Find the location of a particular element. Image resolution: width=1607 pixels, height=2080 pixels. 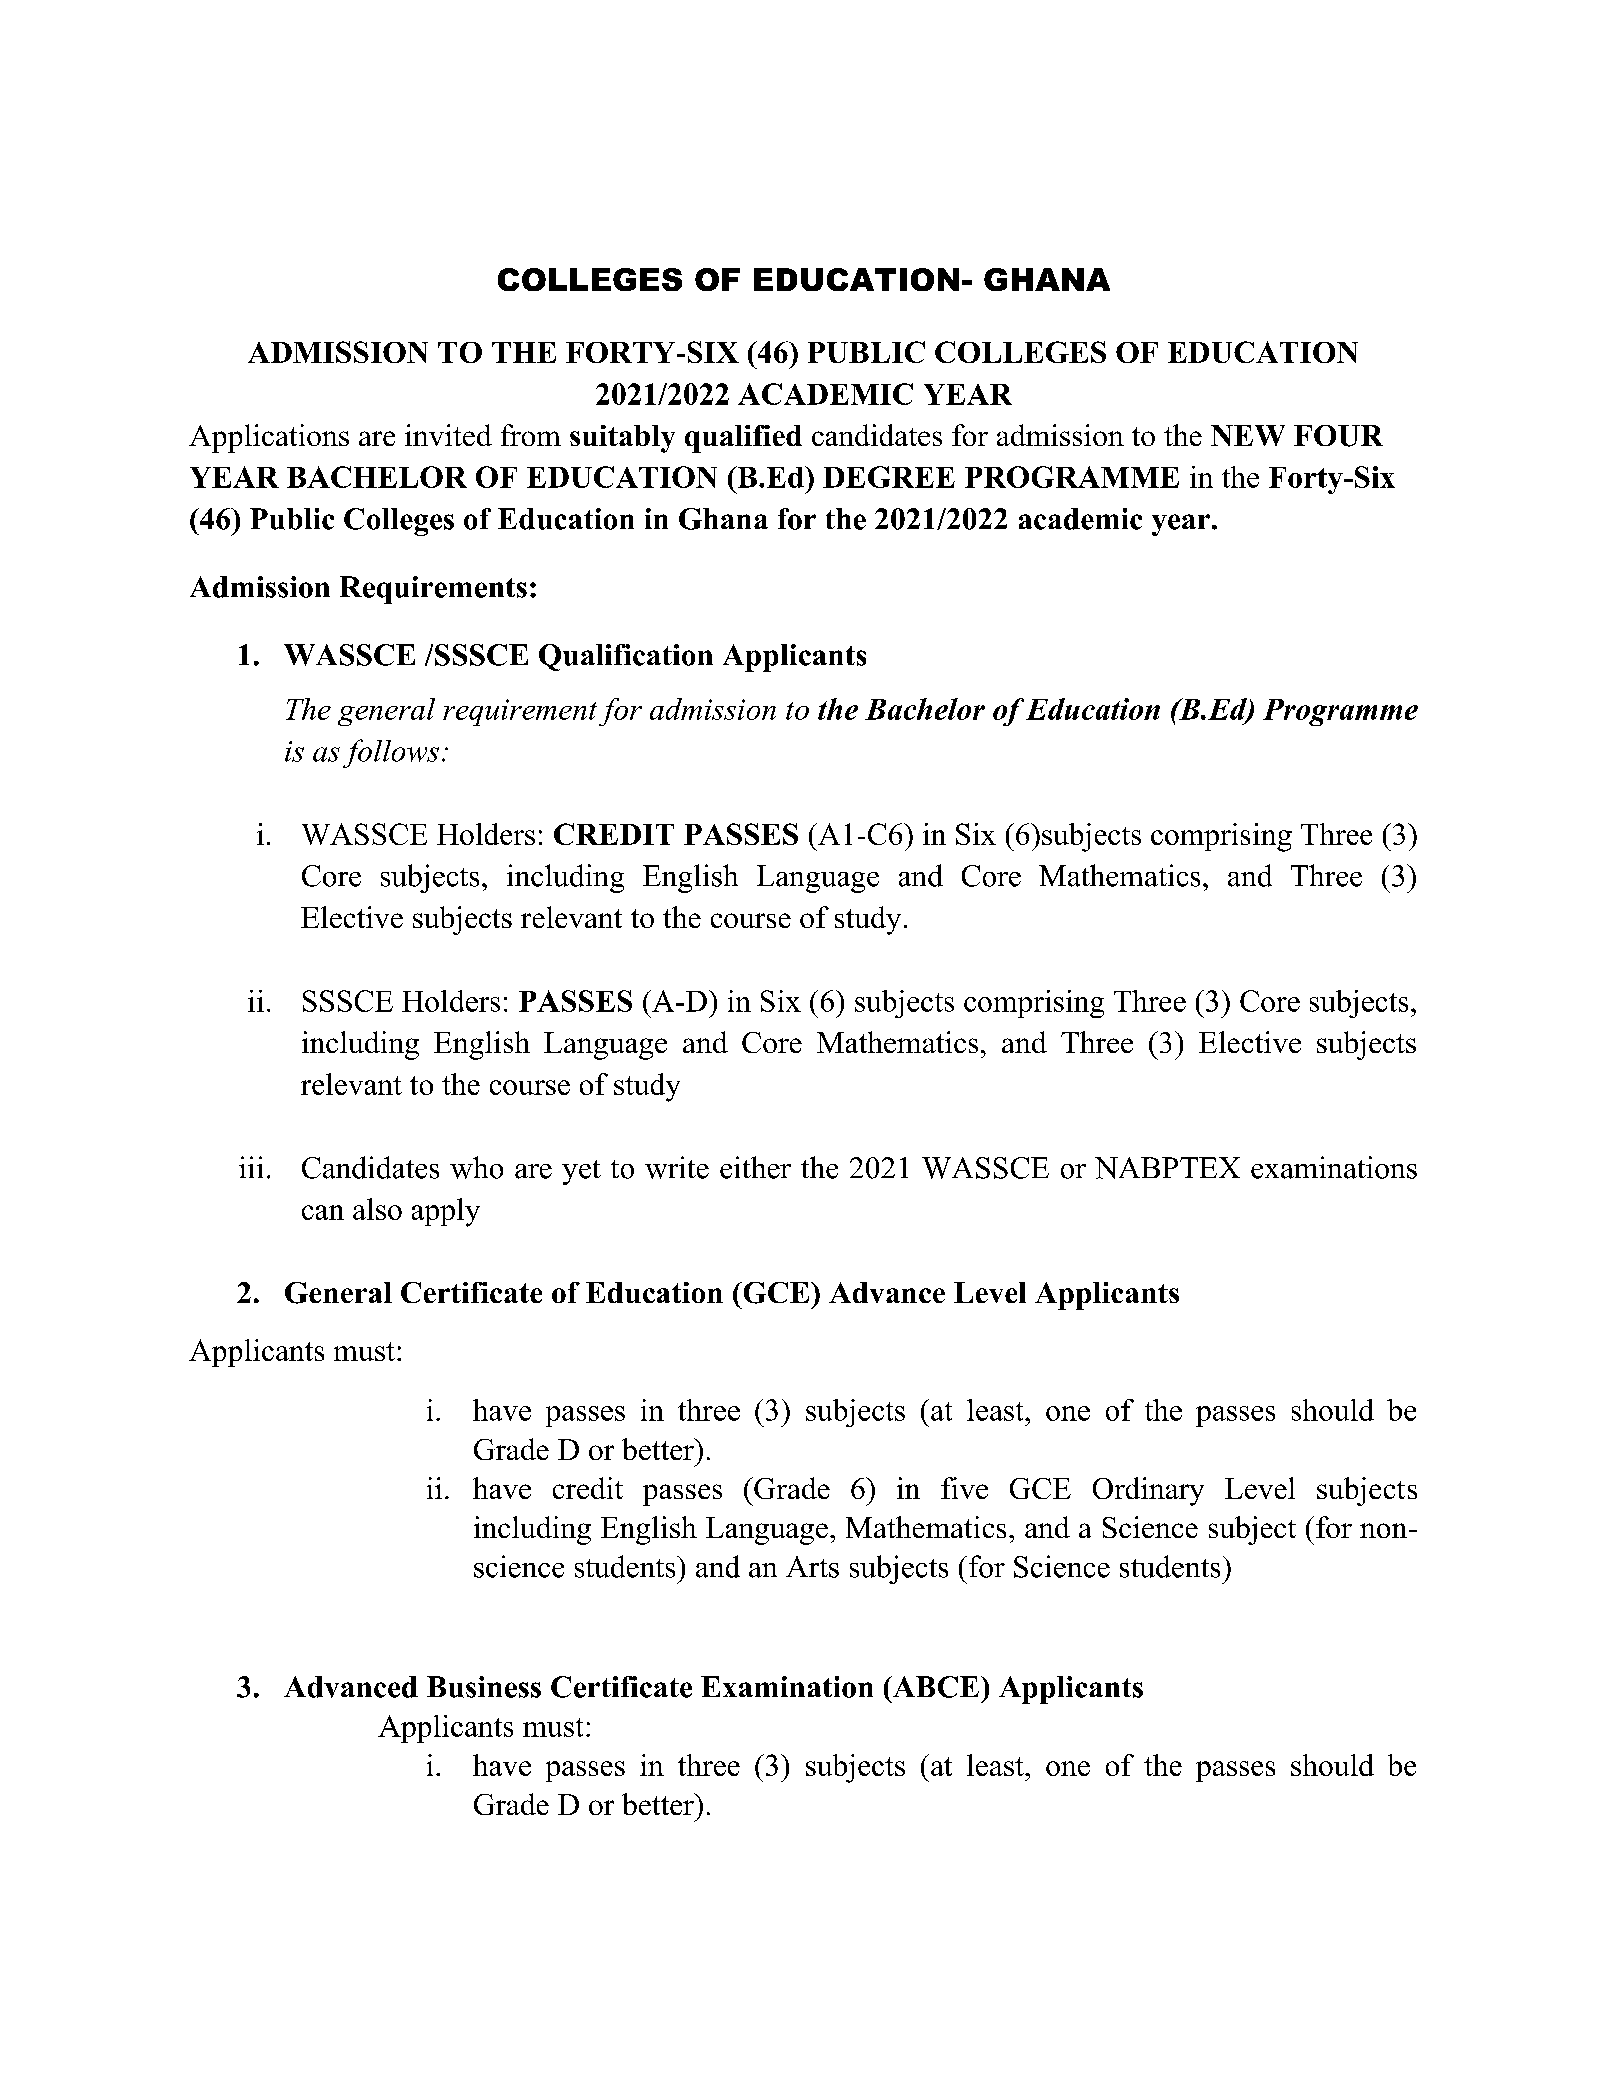

qualified is located at coordinates (743, 439).
